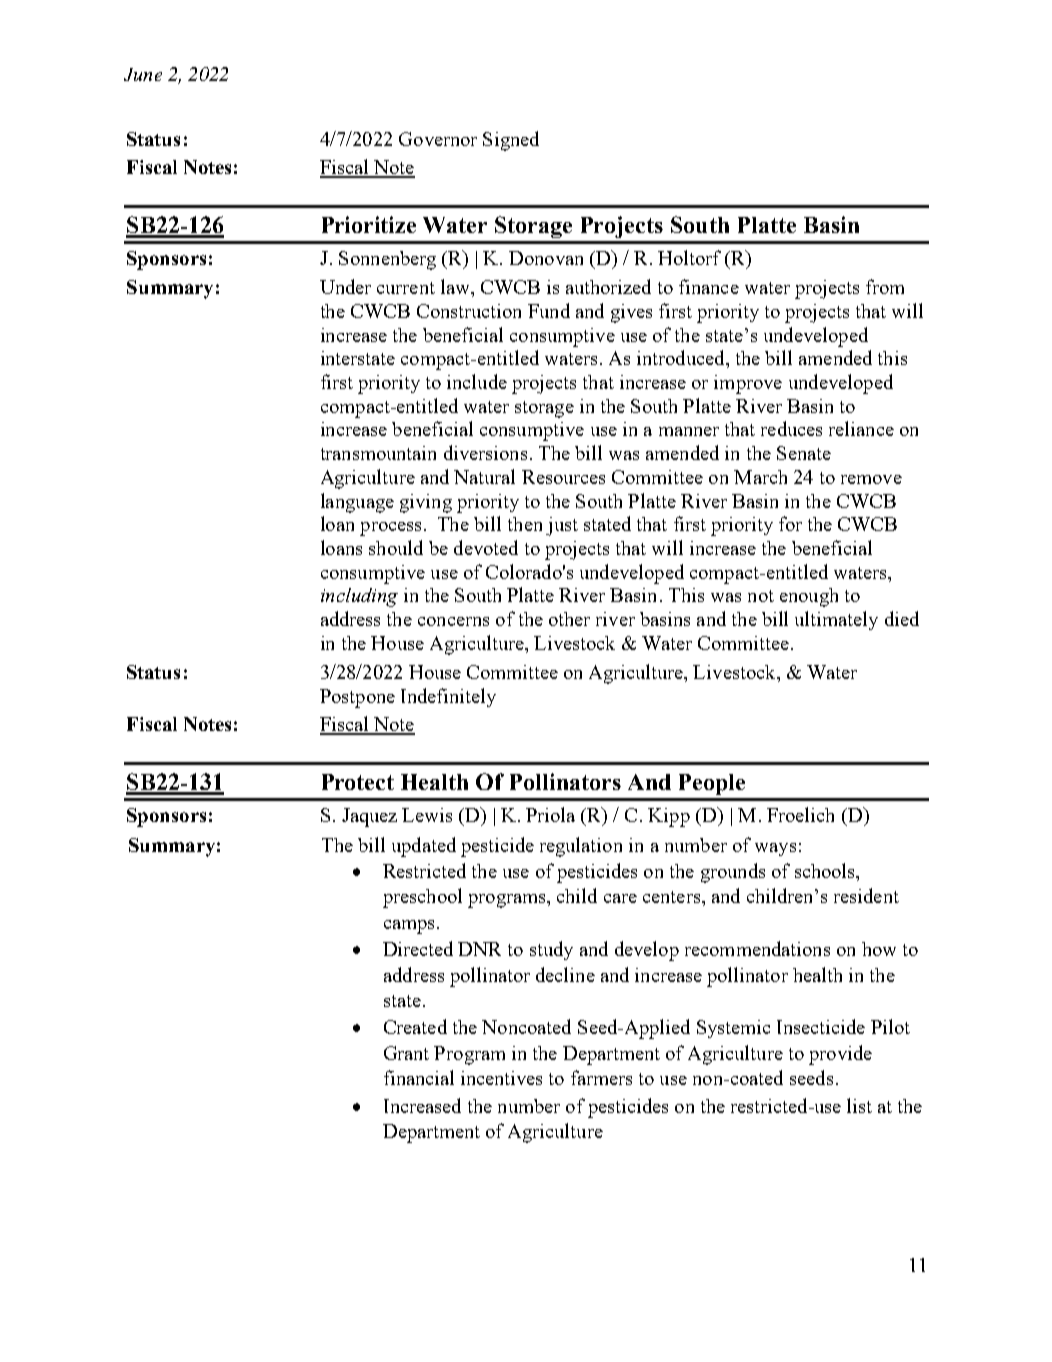 This page has width=1052, height=1362. Describe the element at coordinates (809, 597) in the page. I see `enough` at that location.
